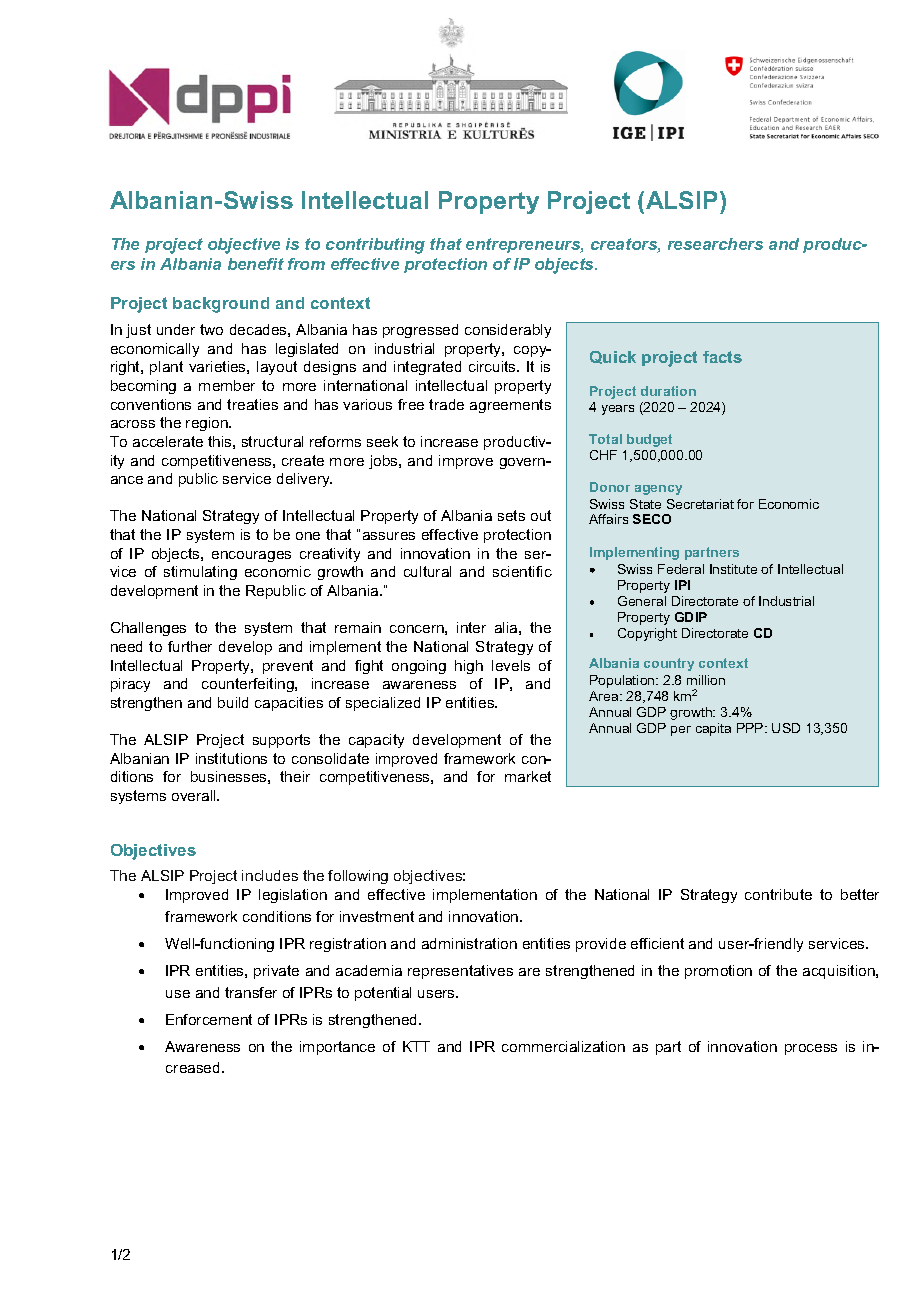 The width and height of the screenshot is (924, 1308). What do you see at coordinates (190, 646) in the screenshot?
I see `further` at bounding box center [190, 646].
